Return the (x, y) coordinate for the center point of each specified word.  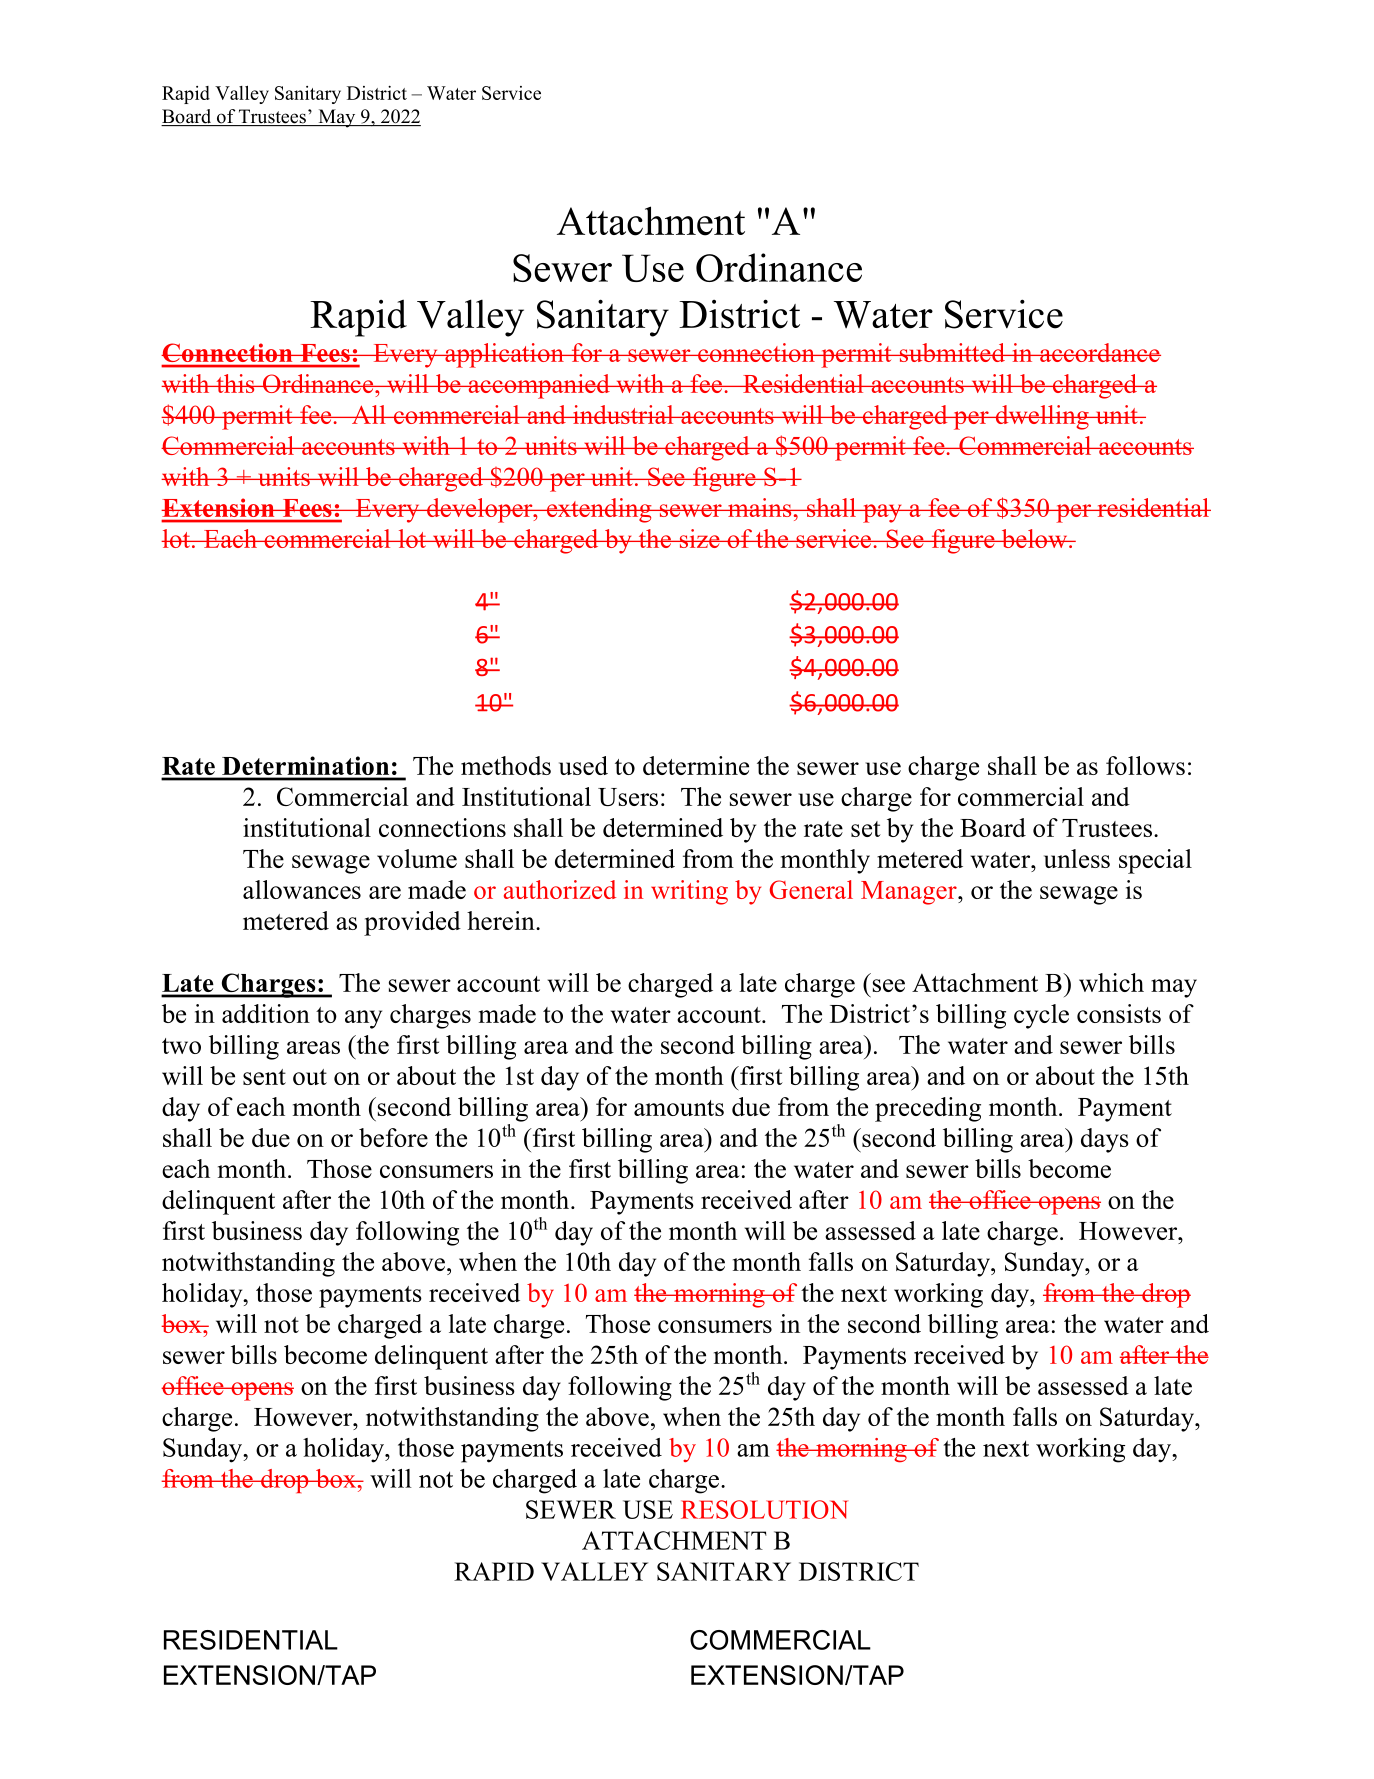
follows (1145, 765)
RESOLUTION (764, 1509)
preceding (928, 1109)
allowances (302, 889)
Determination (305, 765)
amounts (679, 1108)
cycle (1041, 1016)
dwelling (1042, 417)
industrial (623, 414)
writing (689, 892)
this (235, 383)
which (1111, 982)
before (393, 1137)
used (583, 765)
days (1105, 1140)
